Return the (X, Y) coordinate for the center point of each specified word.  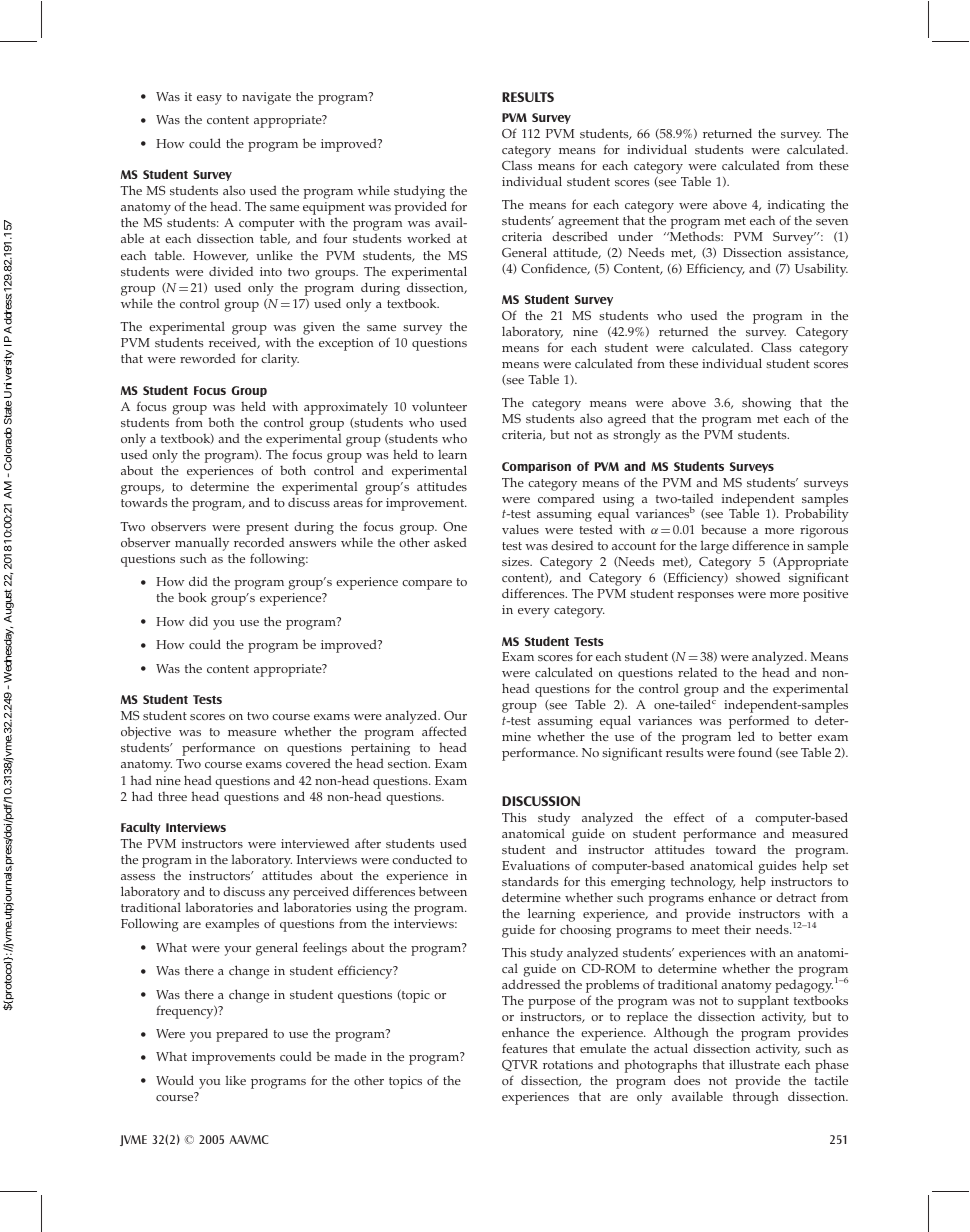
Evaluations (536, 865)
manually (202, 544)
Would (175, 1080)
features (524, 1048)
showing (766, 404)
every (534, 613)
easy (209, 100)
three (172, 796)
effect (689, 817)
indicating (796, 207)
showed (758, 577)
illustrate (754, 1064)
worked (429, 238)
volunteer (439, 406)
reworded (208, 358)
